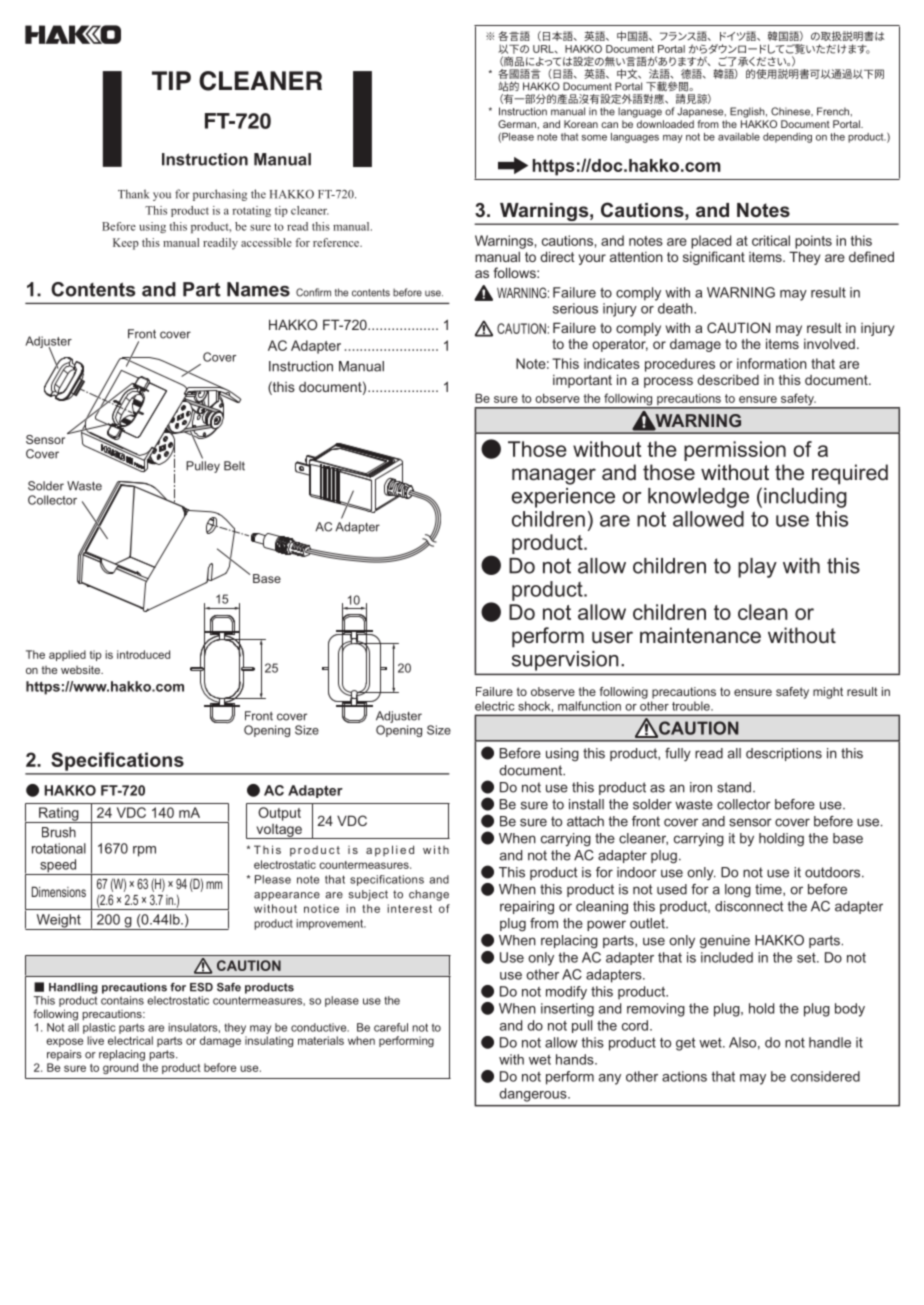  I want to click on malfunction, so click(589, 706).
